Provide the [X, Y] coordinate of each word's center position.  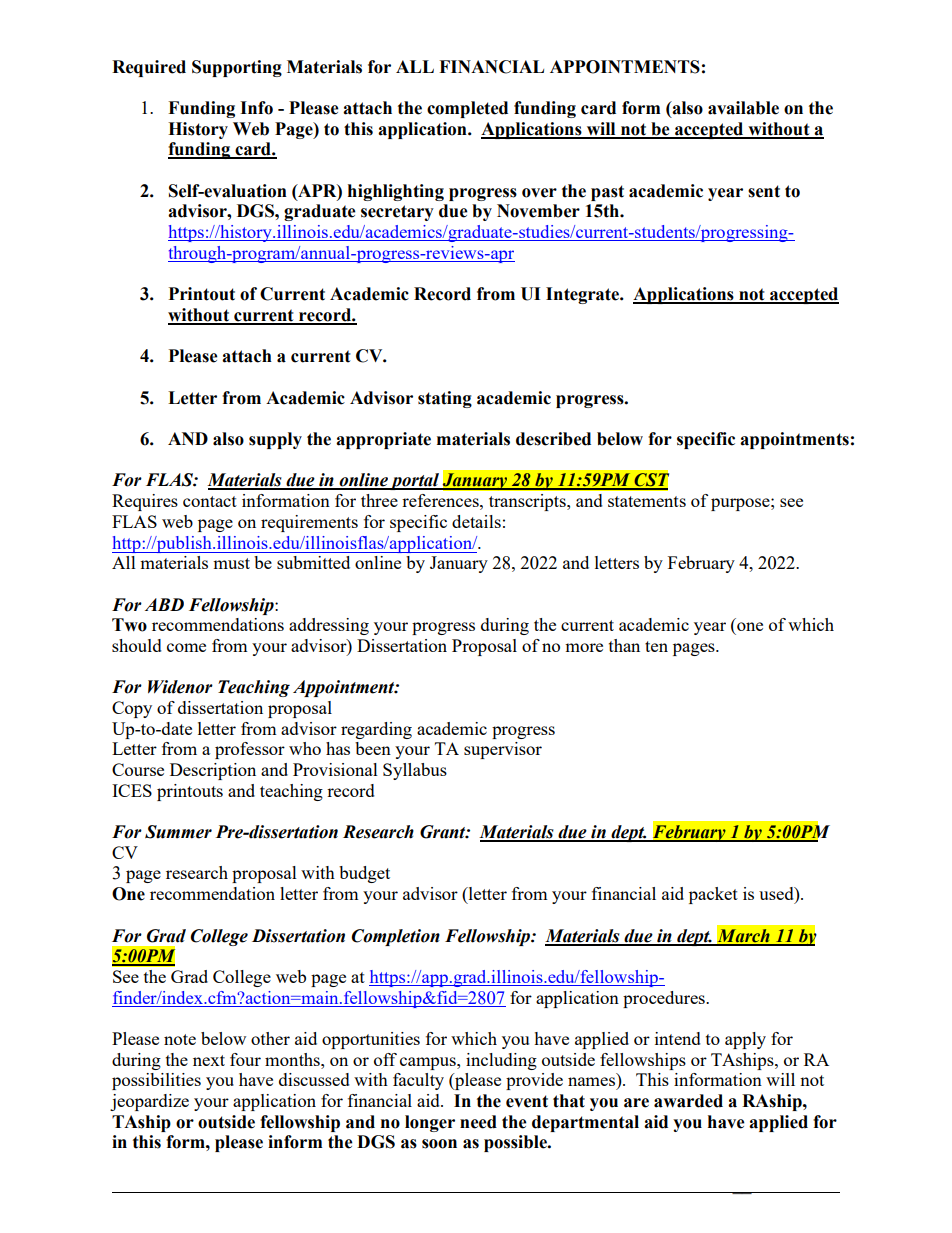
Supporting [237, 68]
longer [430, 1123]
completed [467, 109]
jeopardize [149, 1102]
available [743, 108]
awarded [688, 1101]
